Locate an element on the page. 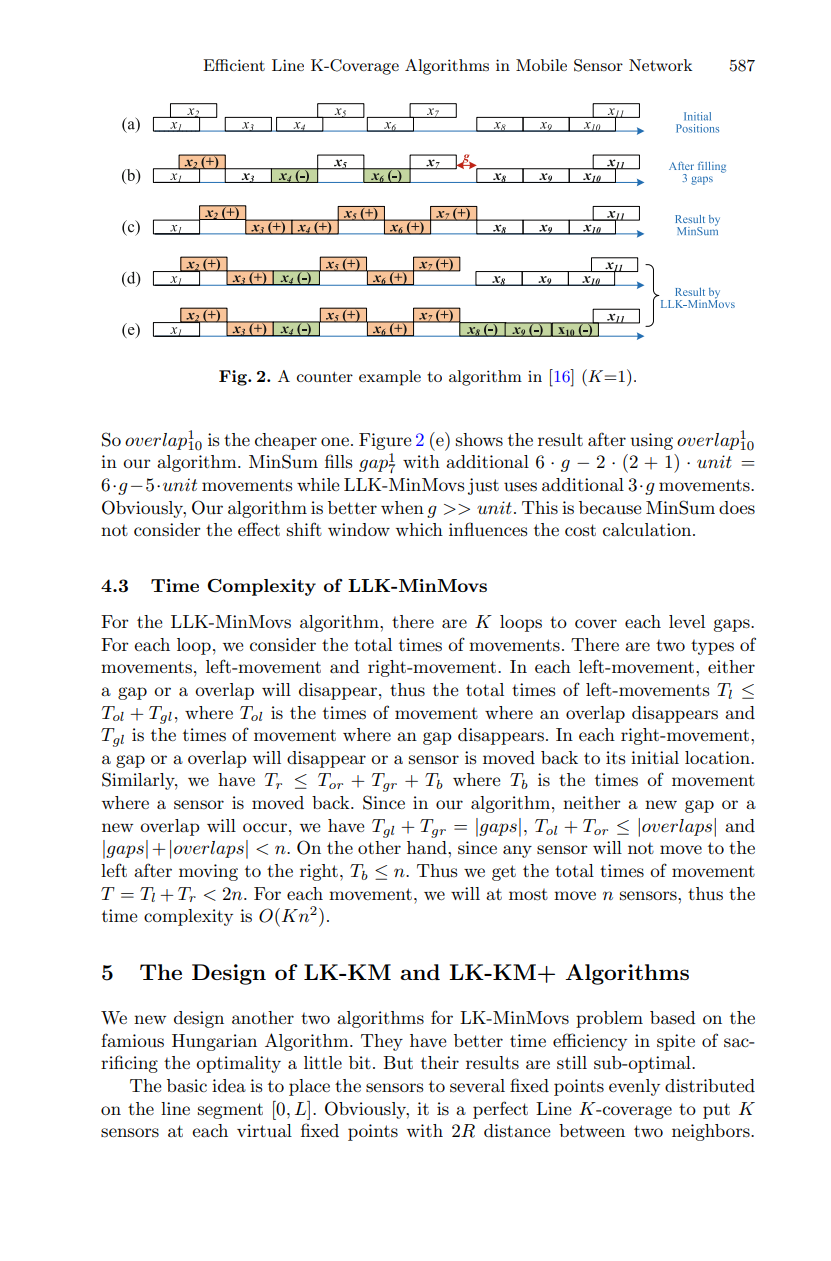 The width and height of the image is (831, 1261). segment is located at coordinates (230, 1111).
